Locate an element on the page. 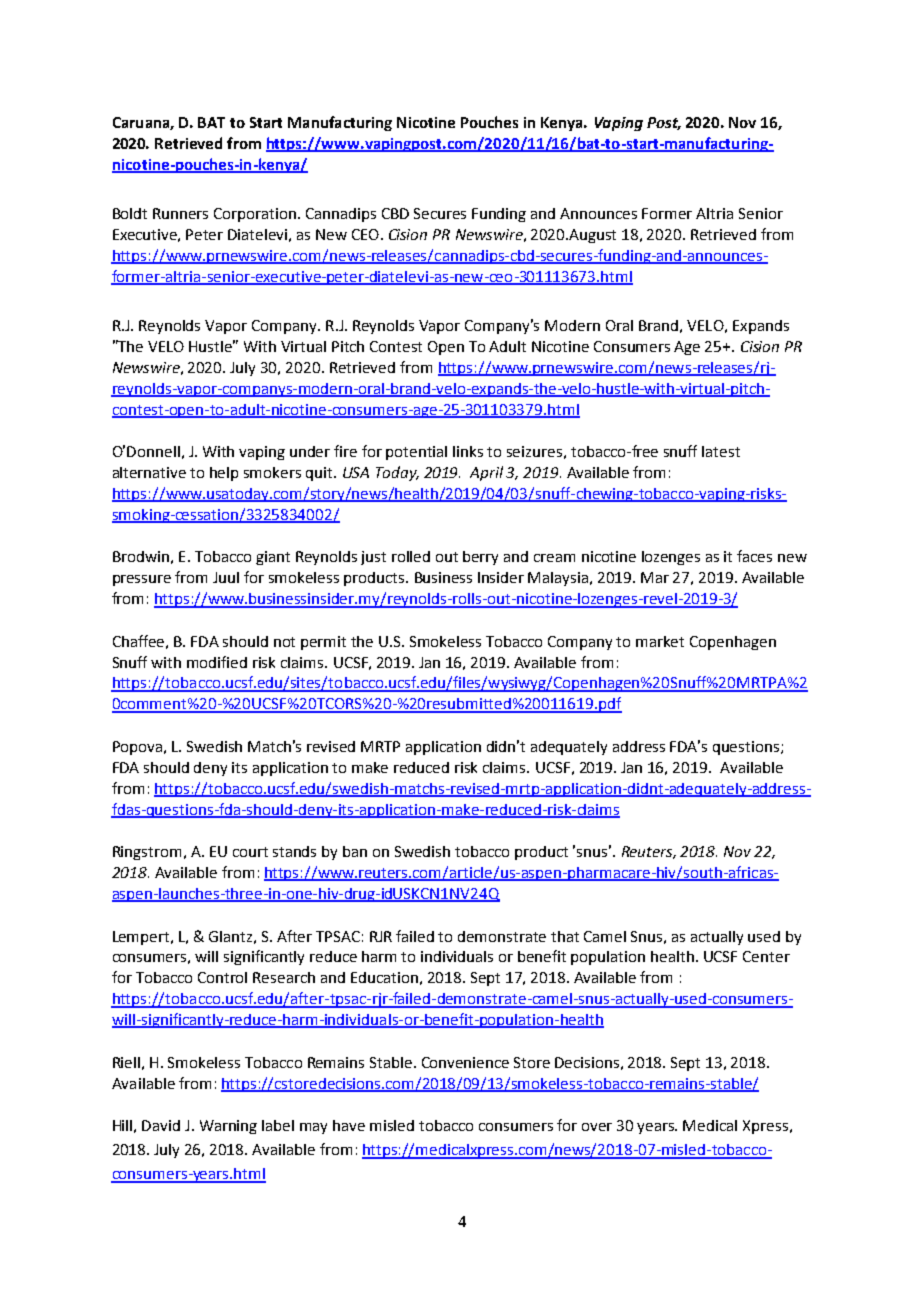  ban is located at coordinates (355, 851).
